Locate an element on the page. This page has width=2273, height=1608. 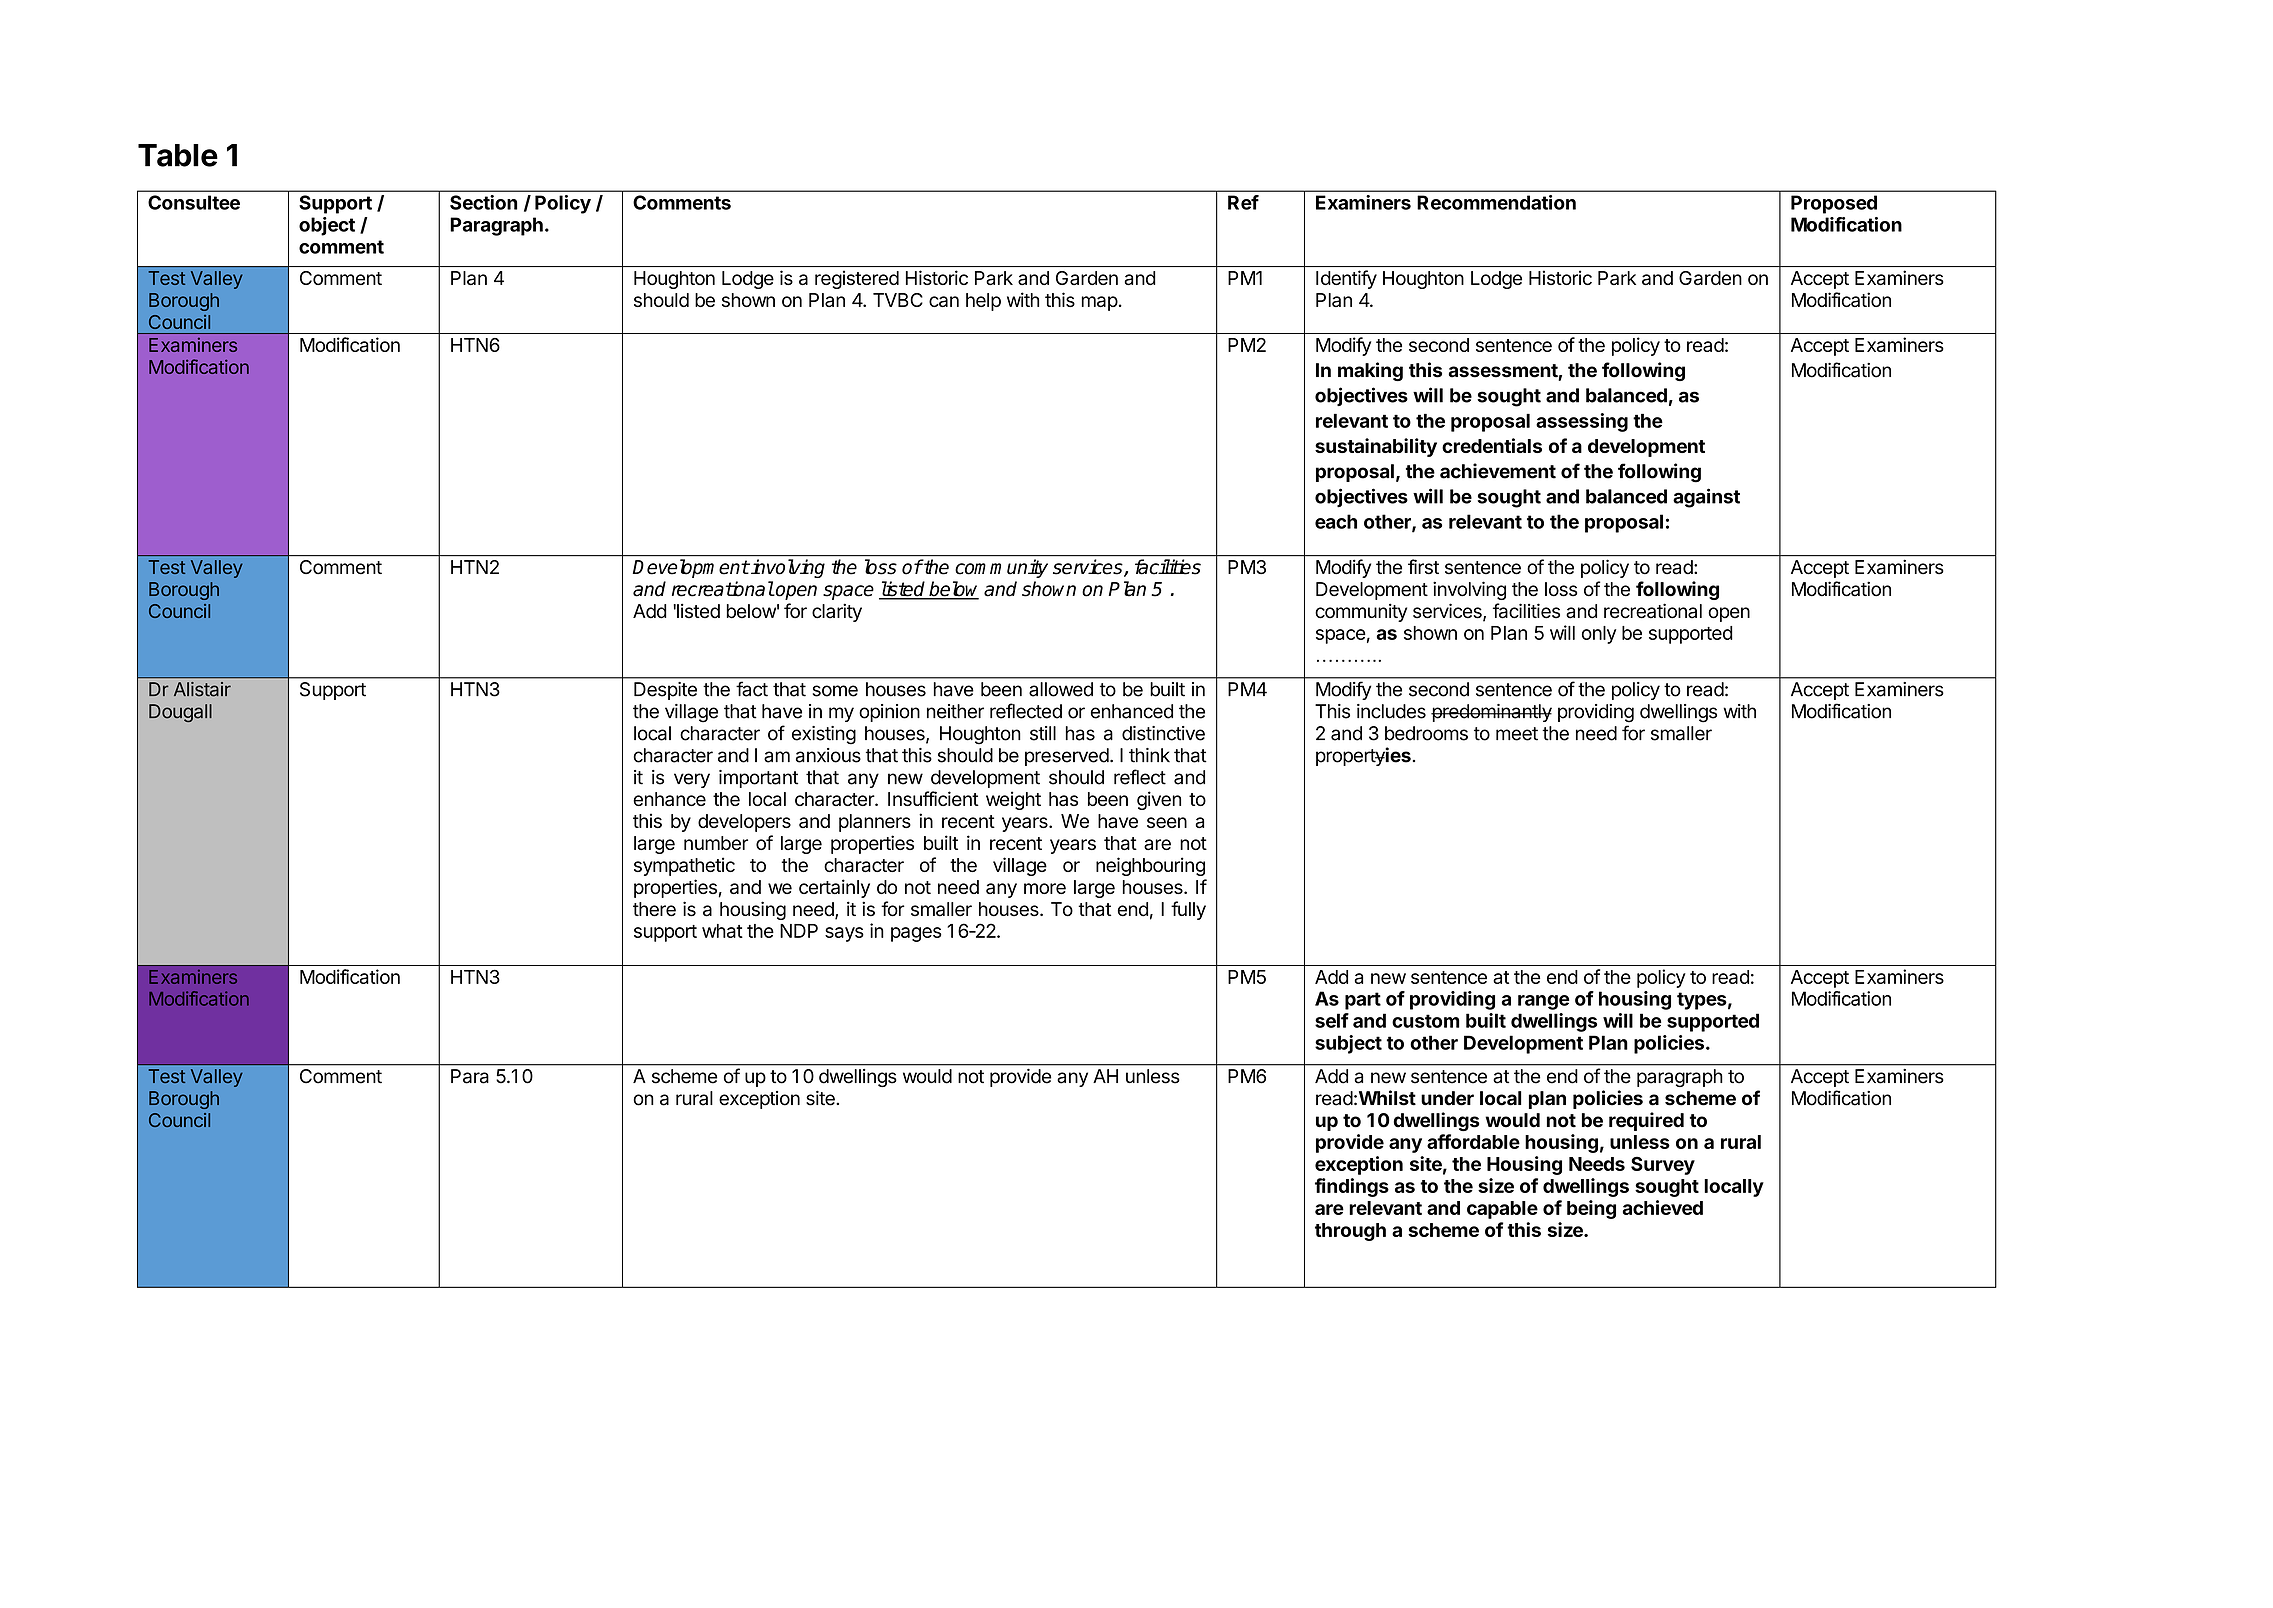
range is located at coordinates (1544, 1002).
